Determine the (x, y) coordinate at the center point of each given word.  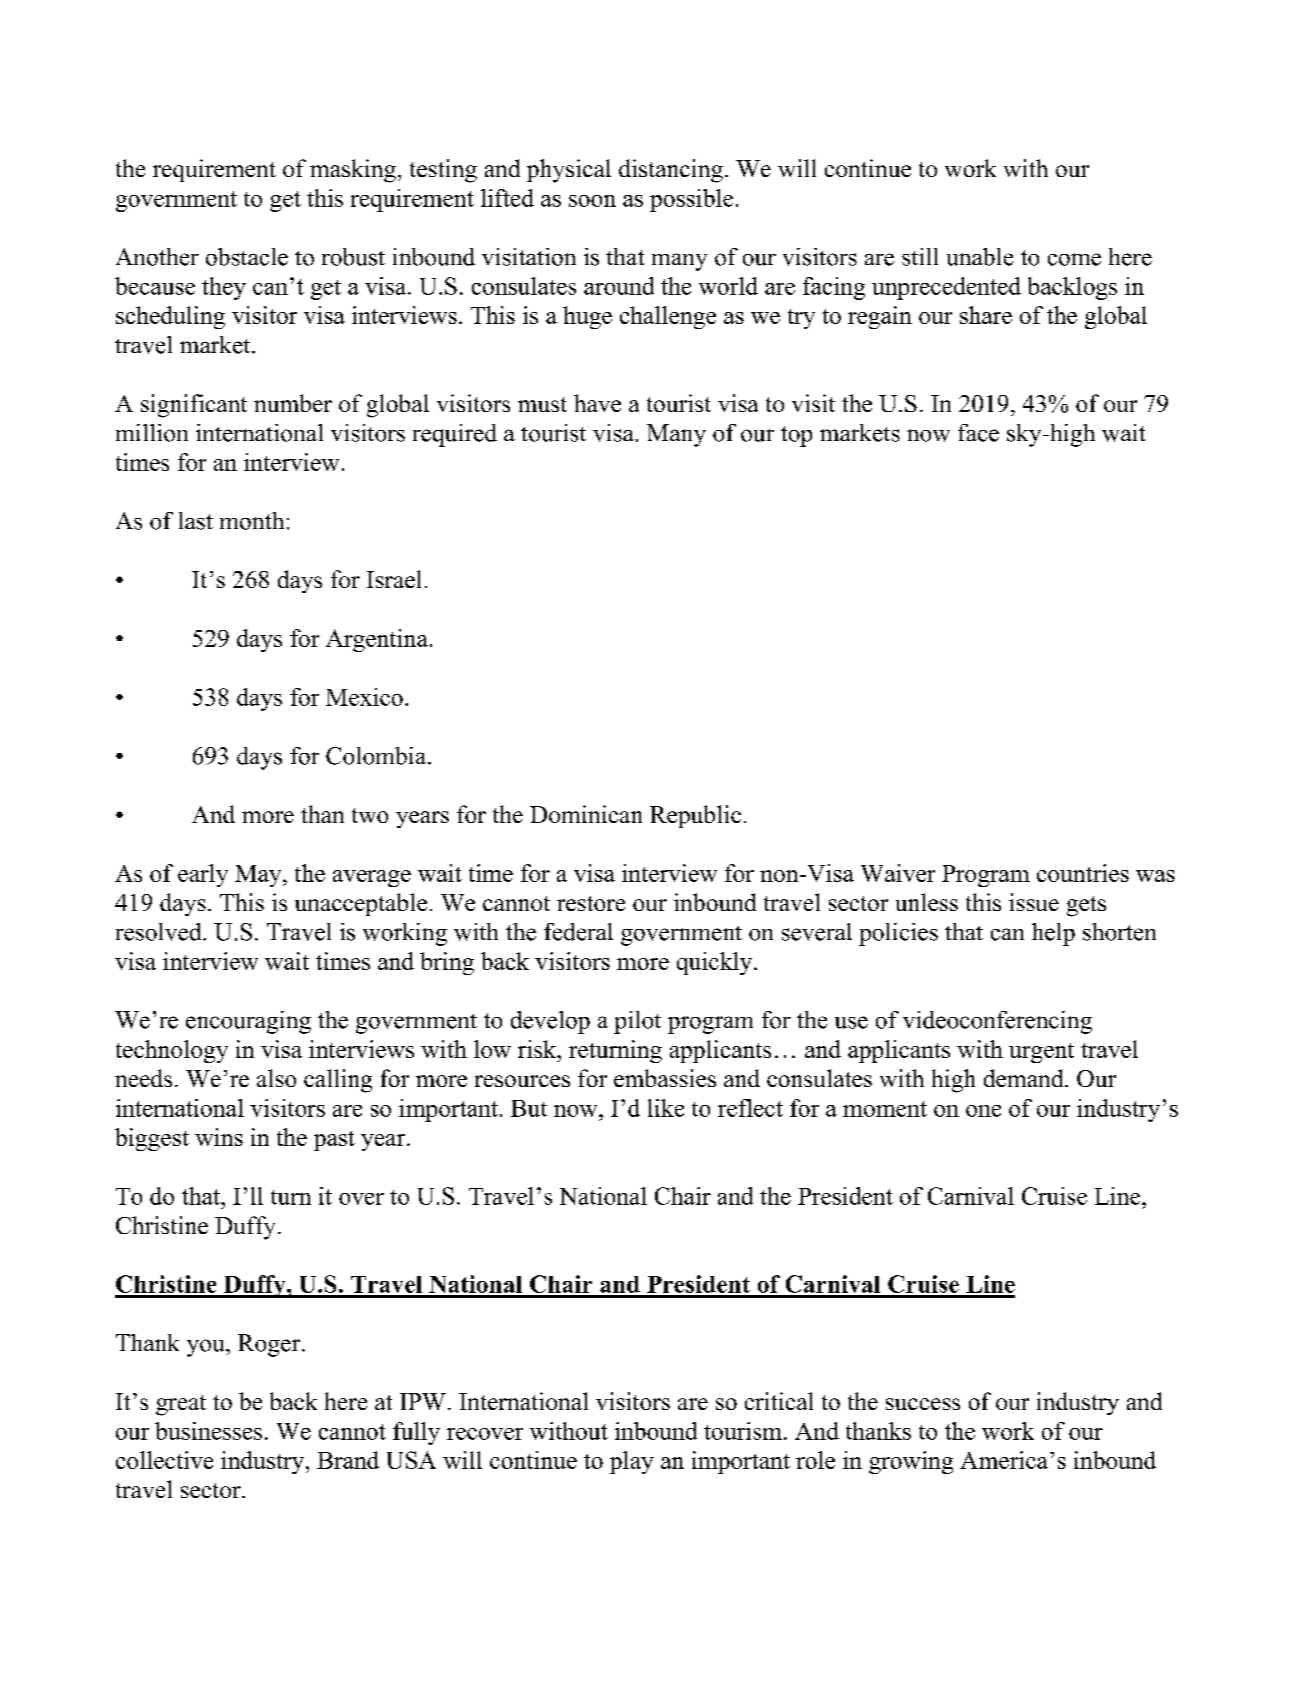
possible (691, 200)
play (632, 1462)
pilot (637, 1022)
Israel (394, 579)
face (978, 433)
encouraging (248, 1022)
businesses (208, 1431)
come (1074, 259)
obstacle (247, 257)
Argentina (377, 640)
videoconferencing (997, 1022)
